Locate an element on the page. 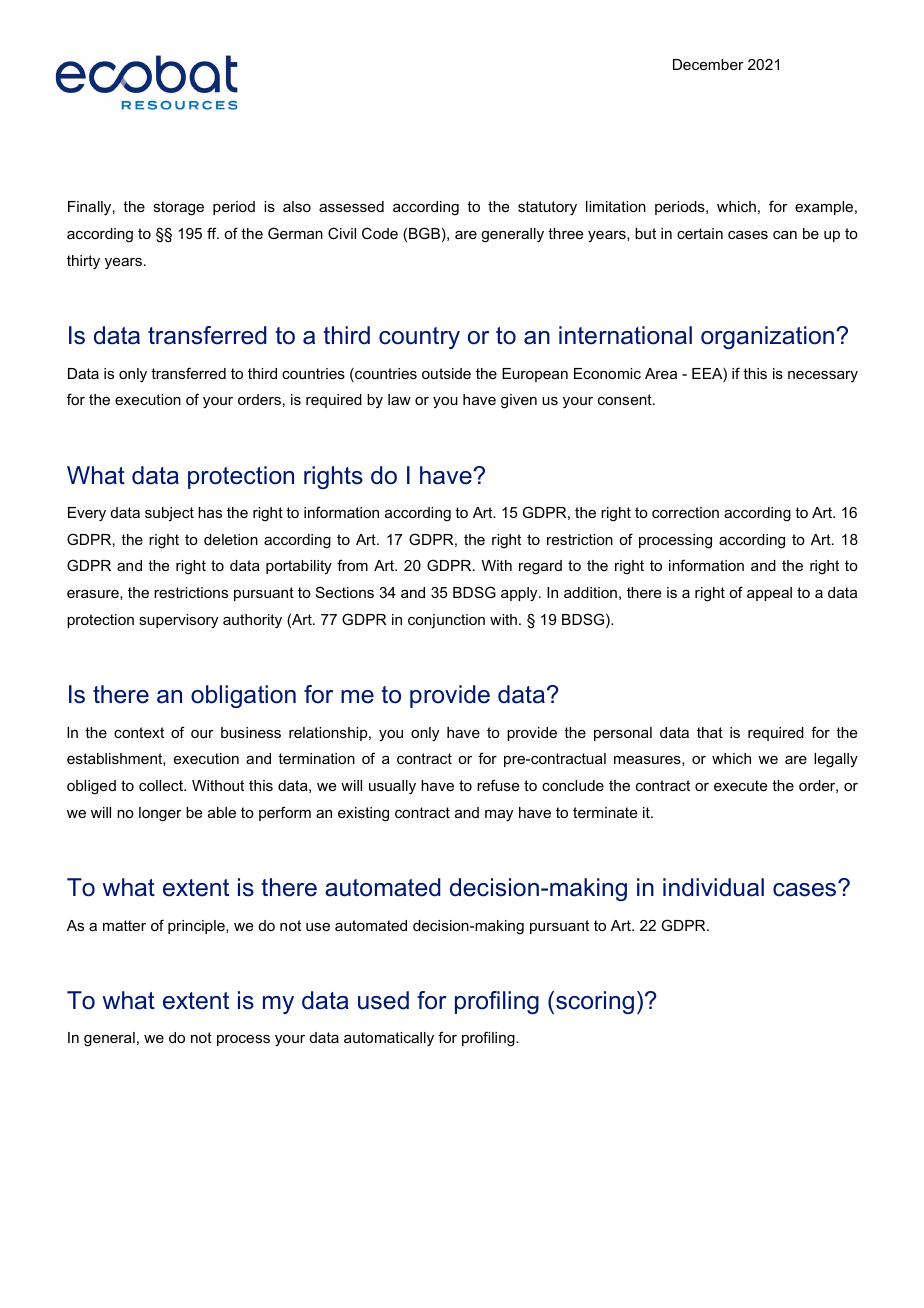 The image size is (924, 1308). statutory is located at coordinates (547, 208).
